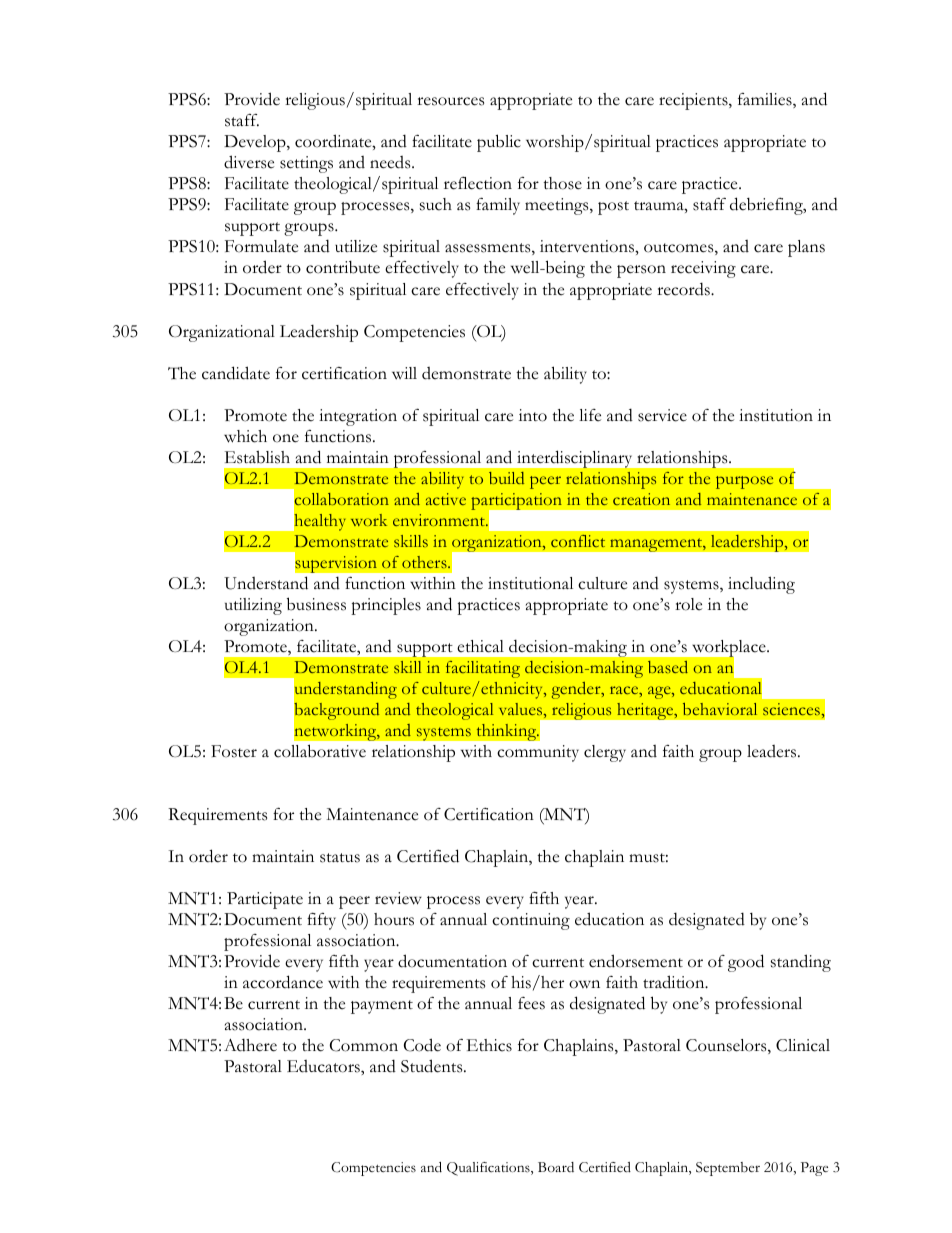 Image resolution: width=952 pixels, height=1233 pixels. Describe the element at coordinates (480, 646) in the screenshot. I see `ethical` at that location.
